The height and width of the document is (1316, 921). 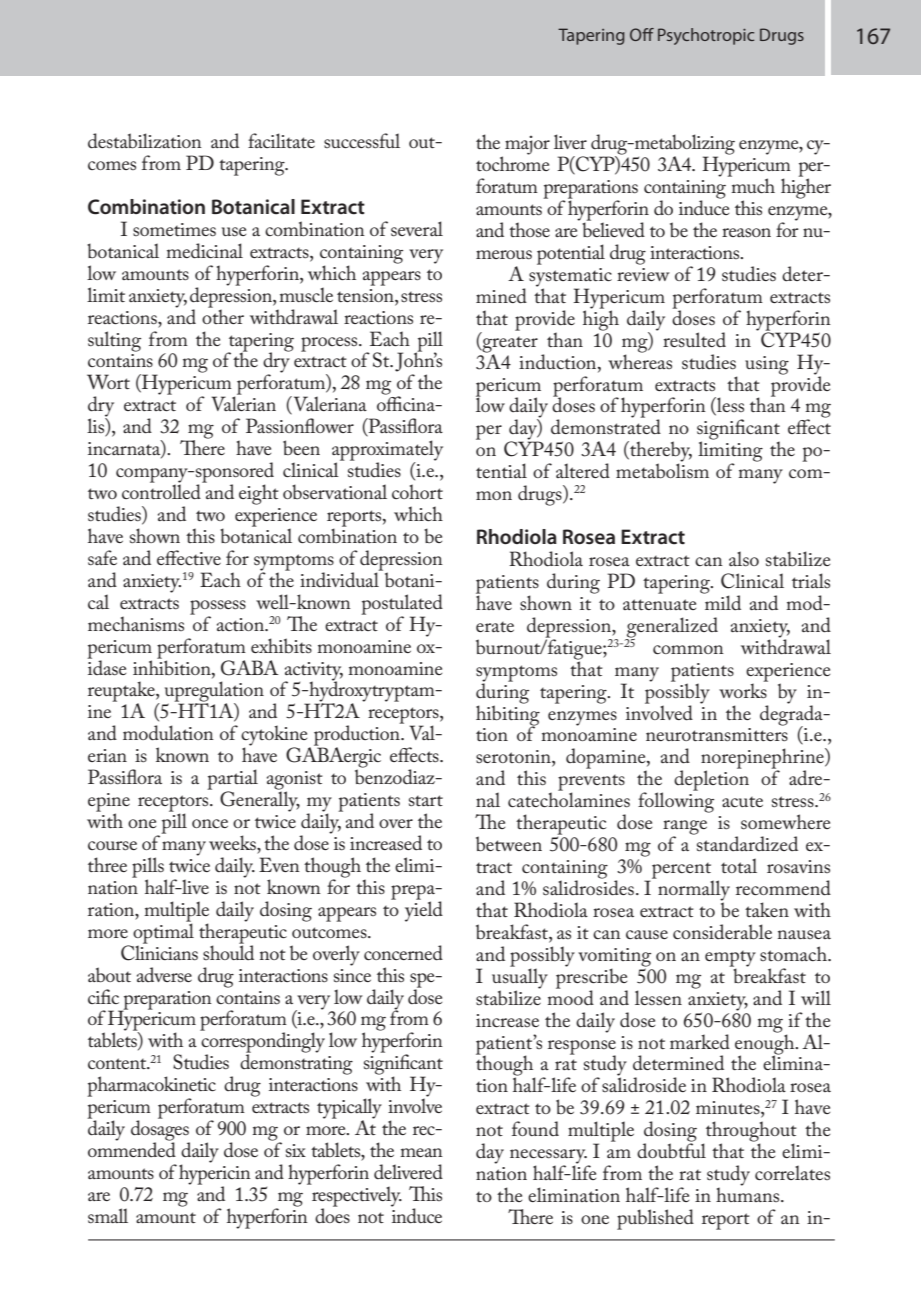 I want to click on also, so click(x=744, y=559).
